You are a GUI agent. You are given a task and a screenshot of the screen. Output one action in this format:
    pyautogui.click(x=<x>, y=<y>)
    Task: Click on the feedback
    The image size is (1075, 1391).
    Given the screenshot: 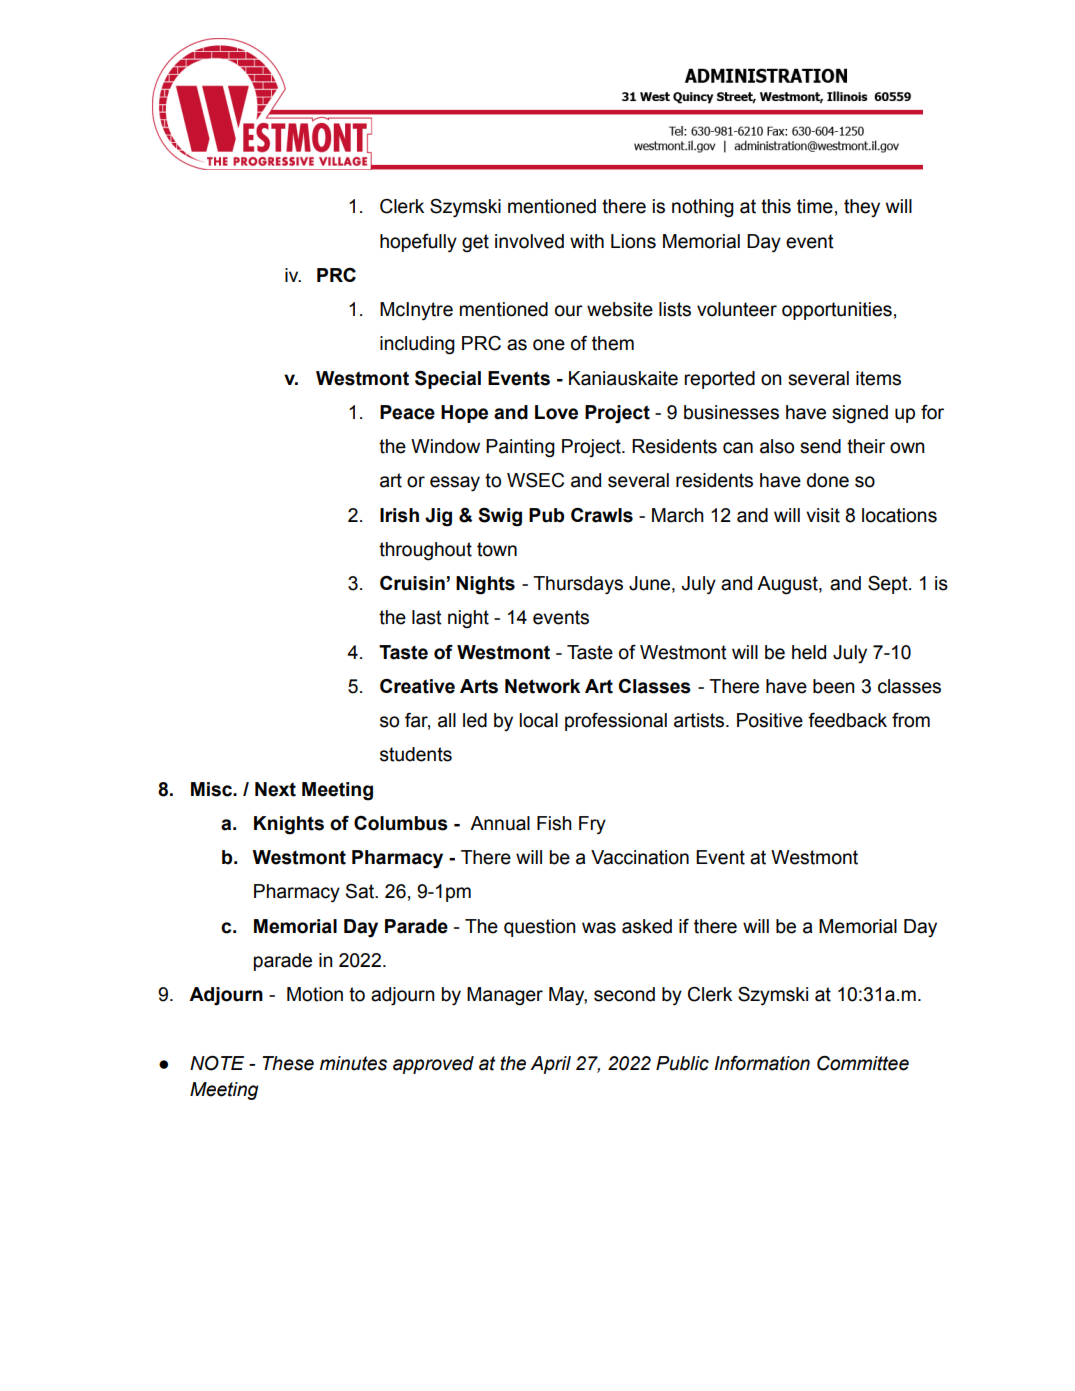 What is the action you would take?
    pyautogui.click(x=847, y=720)
